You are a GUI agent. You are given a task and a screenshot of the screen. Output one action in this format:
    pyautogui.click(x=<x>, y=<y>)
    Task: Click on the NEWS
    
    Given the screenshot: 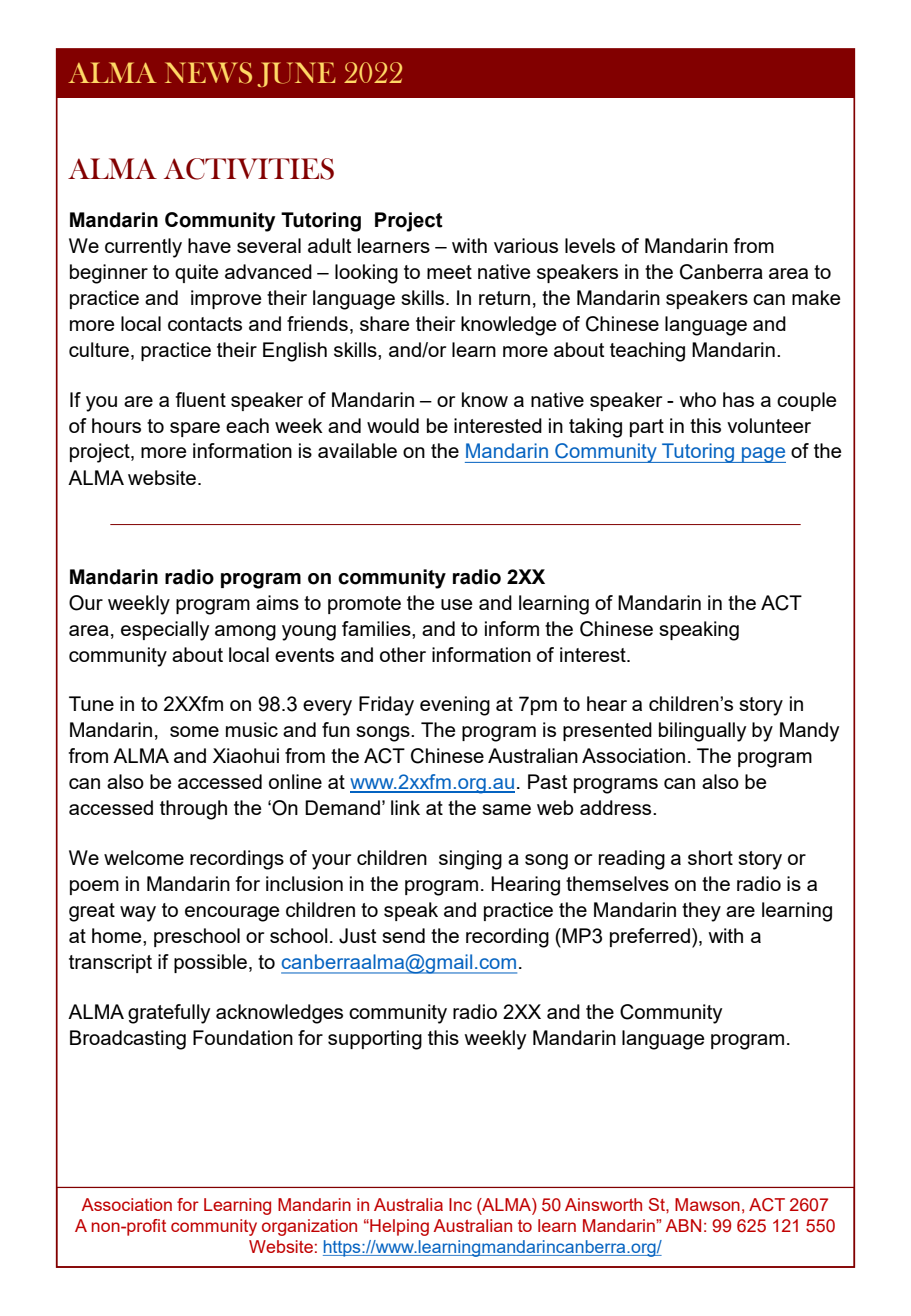 What is the action you would take?
    pyautogui.click(x=208, y=73)
